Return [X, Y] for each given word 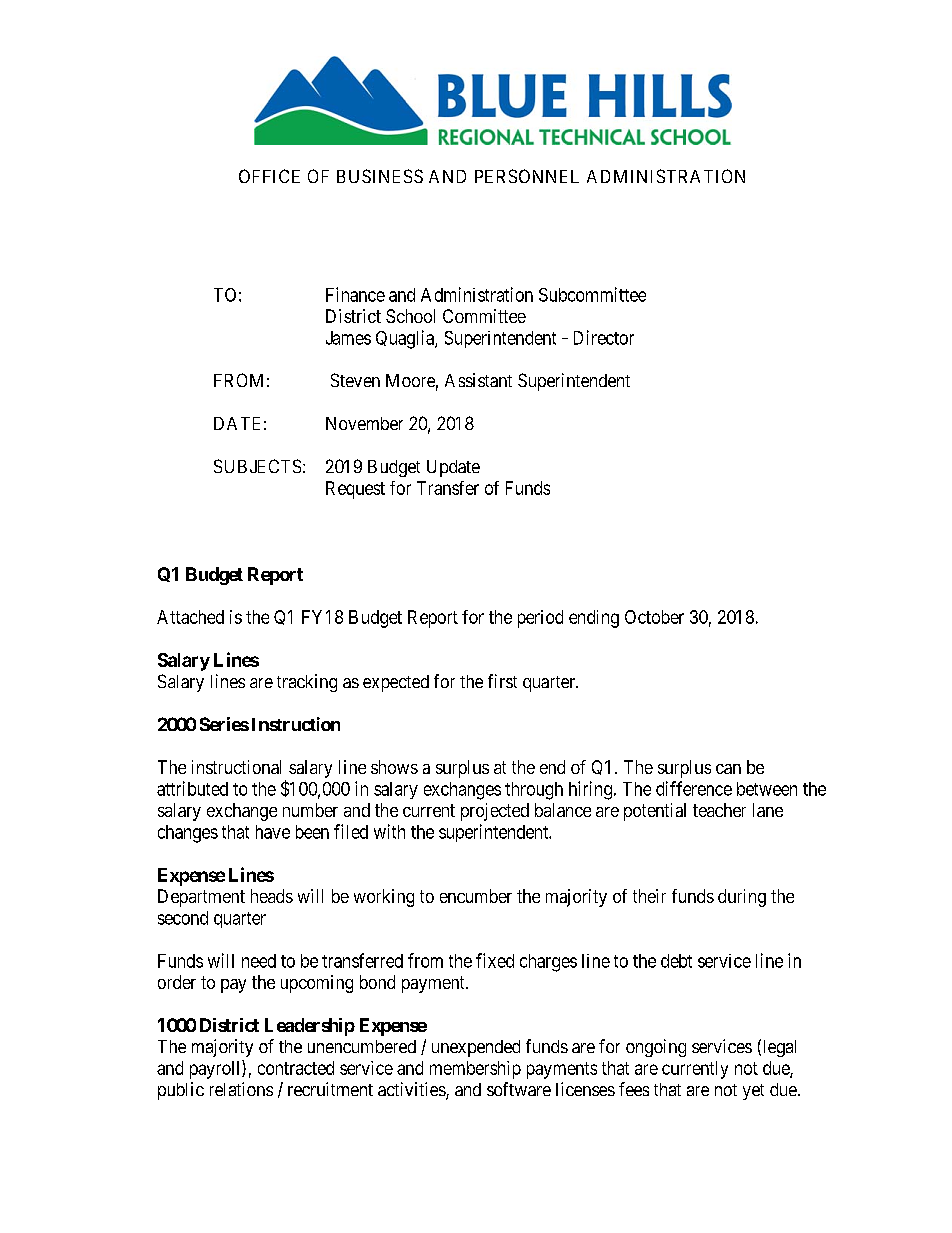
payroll [216, 1069]
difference [694, 788]
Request [355, 490]
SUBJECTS [257, 466]
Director [604, 337]
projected [495, 812]
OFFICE [269, 176]
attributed [192, 788]
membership [475, 1070]
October [654, 617]
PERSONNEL [527, 176]
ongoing [656, 1048]
